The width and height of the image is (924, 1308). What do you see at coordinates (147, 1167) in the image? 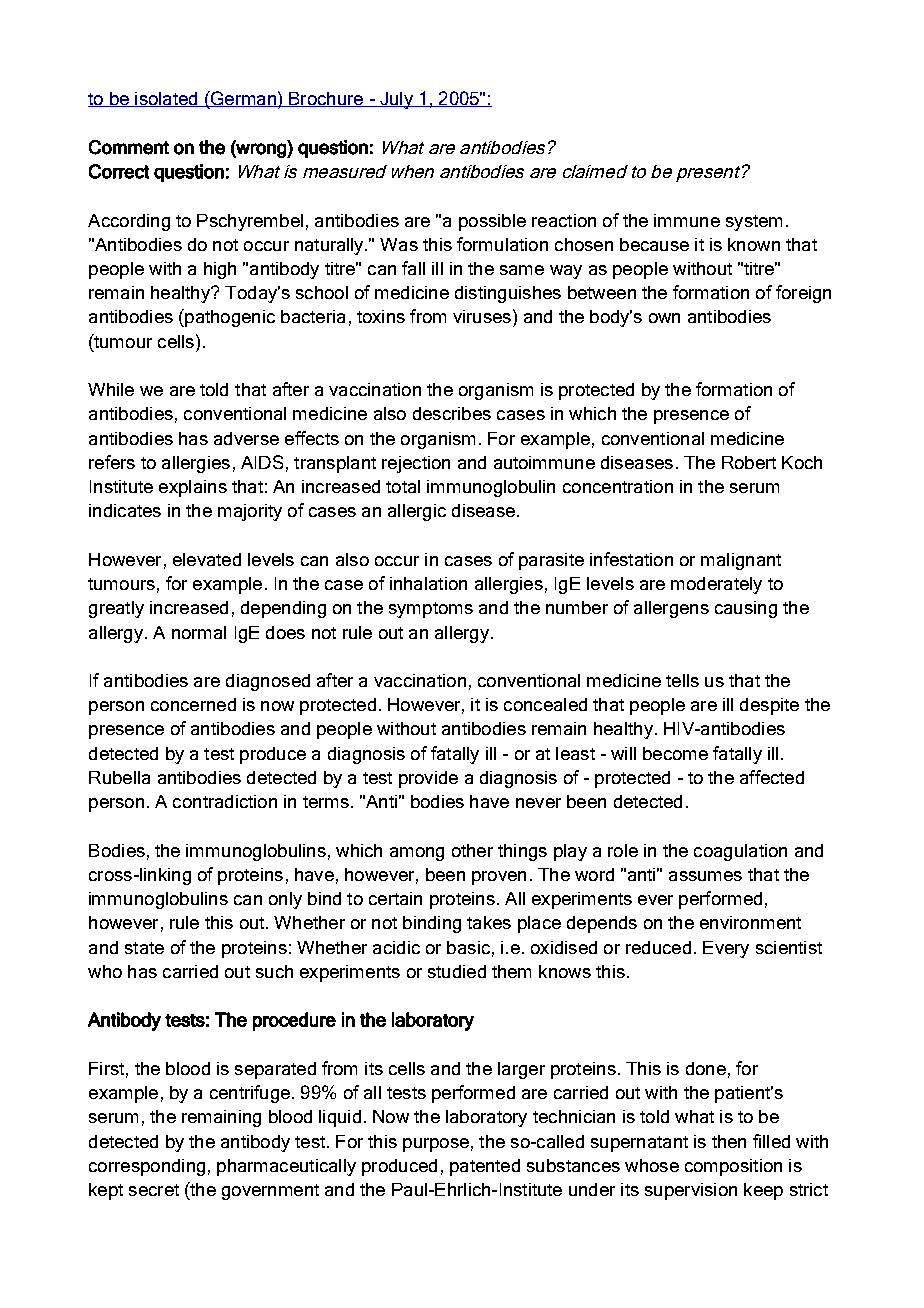
I see `corresponding` at bounding box center [147, 1167].
